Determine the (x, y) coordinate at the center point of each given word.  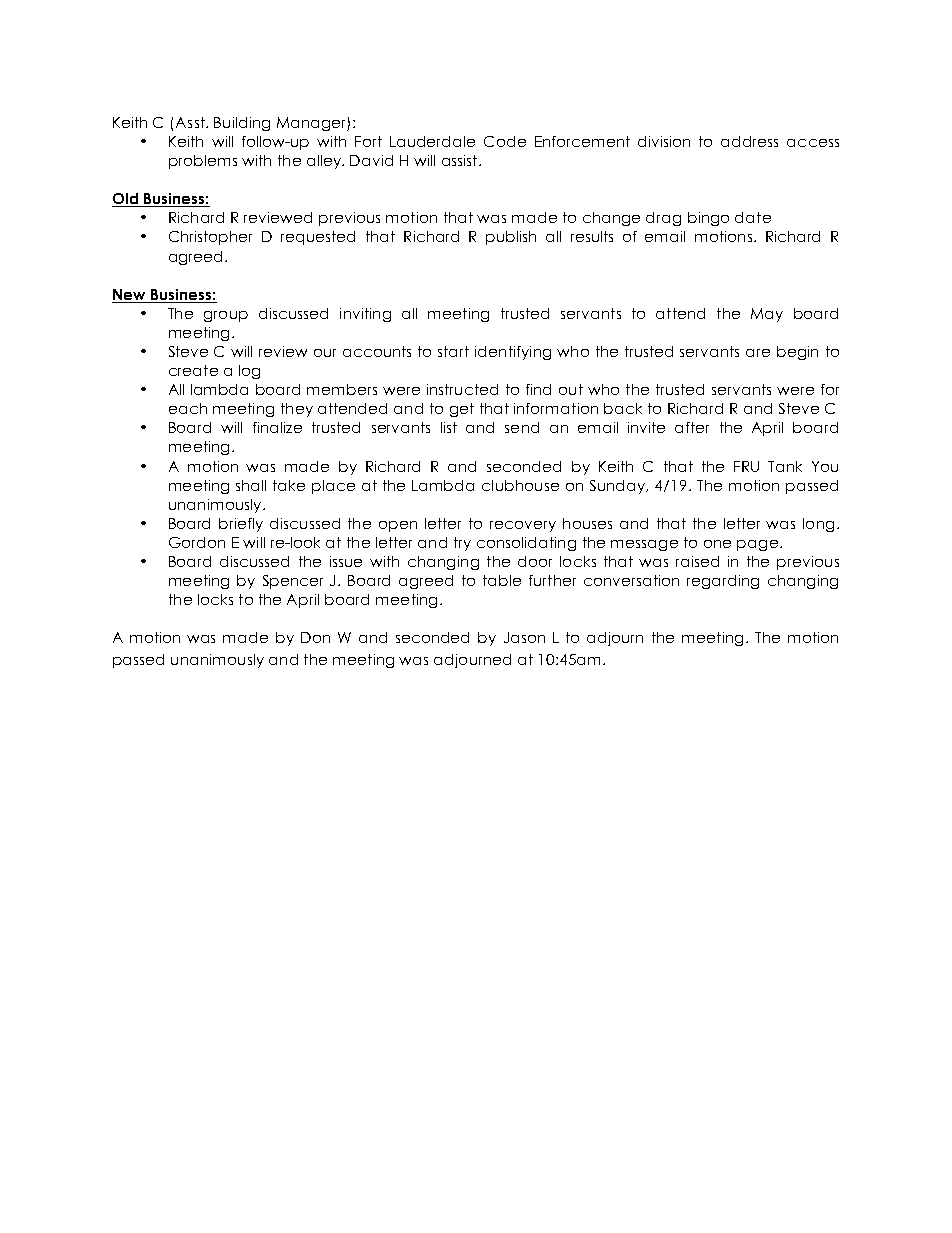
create (193, 370)
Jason (524, 637)
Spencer (293, 582)
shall (251, 485)
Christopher (210, 238)
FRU (746, 466)
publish (511, 238)
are (758, 353)
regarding (723, 582)
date (753, 217)
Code (505, 141)
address (749, 141)
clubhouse (520, 485)
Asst (191, 122)
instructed (462, 389)
